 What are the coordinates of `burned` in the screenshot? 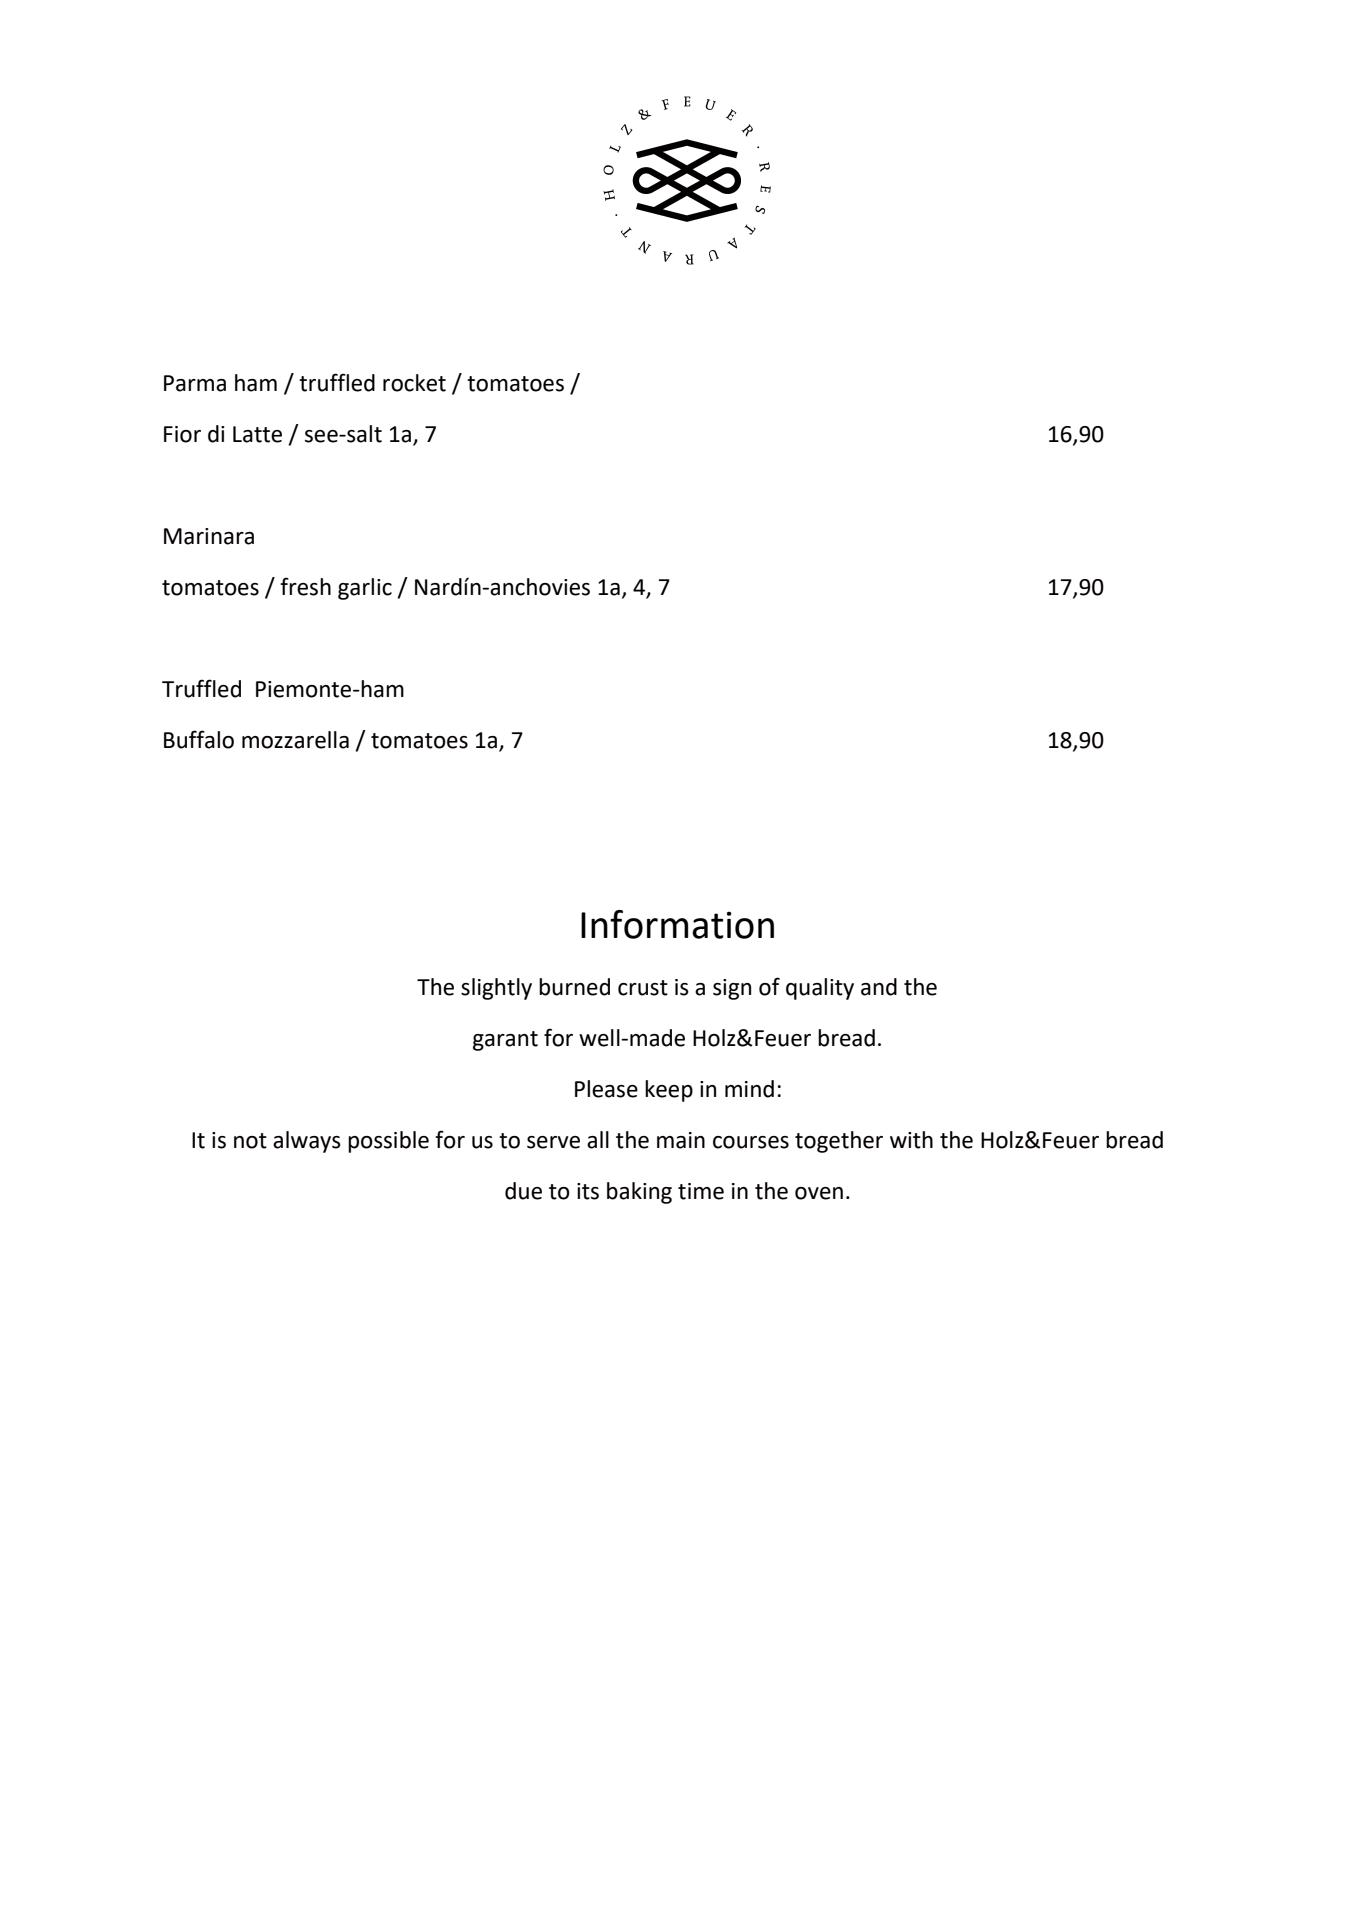 It's located at (574, 987).
